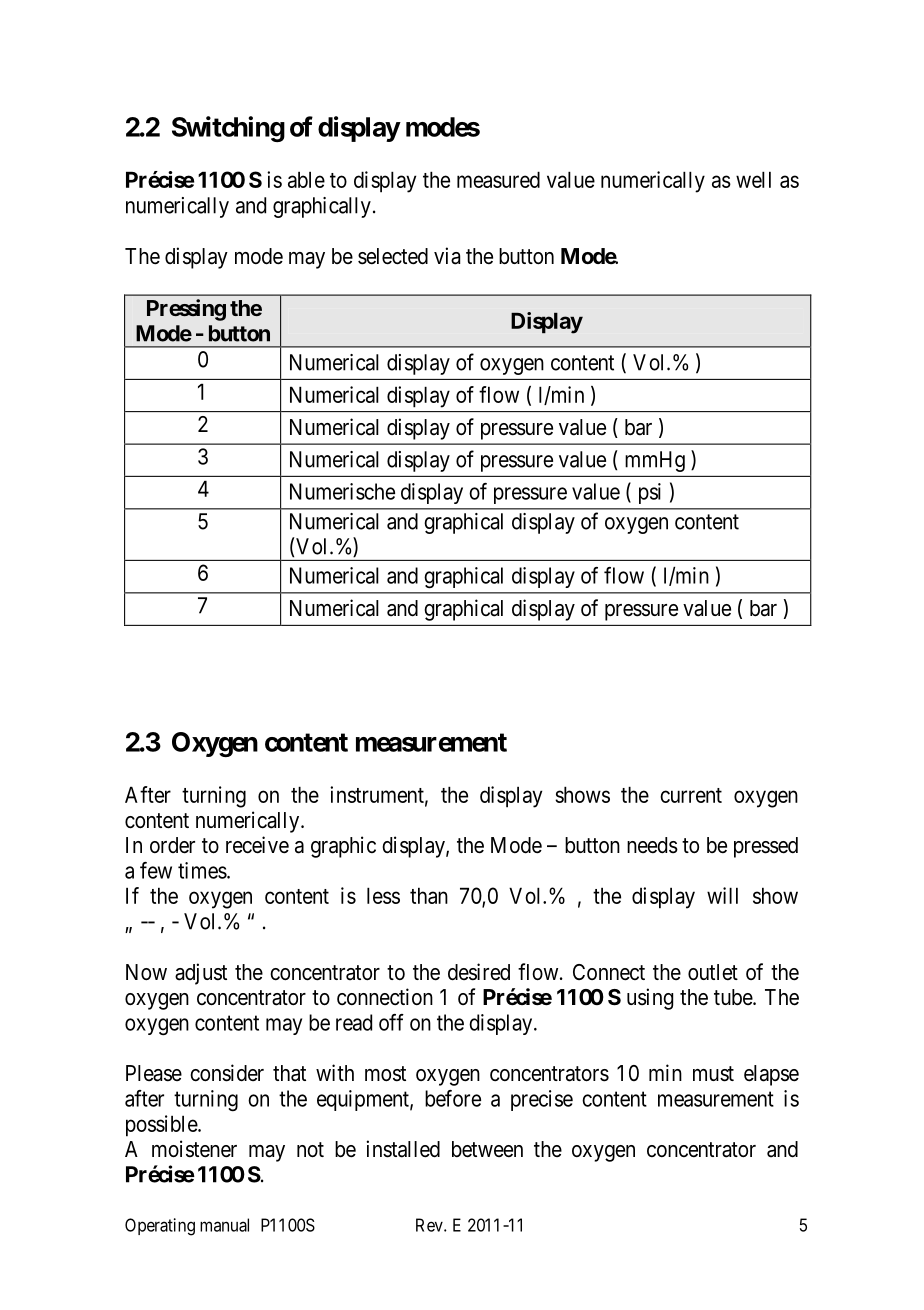 The width and height of the screenshot is (924, 1310). I want to click on Pressing, so click(186, 310).
